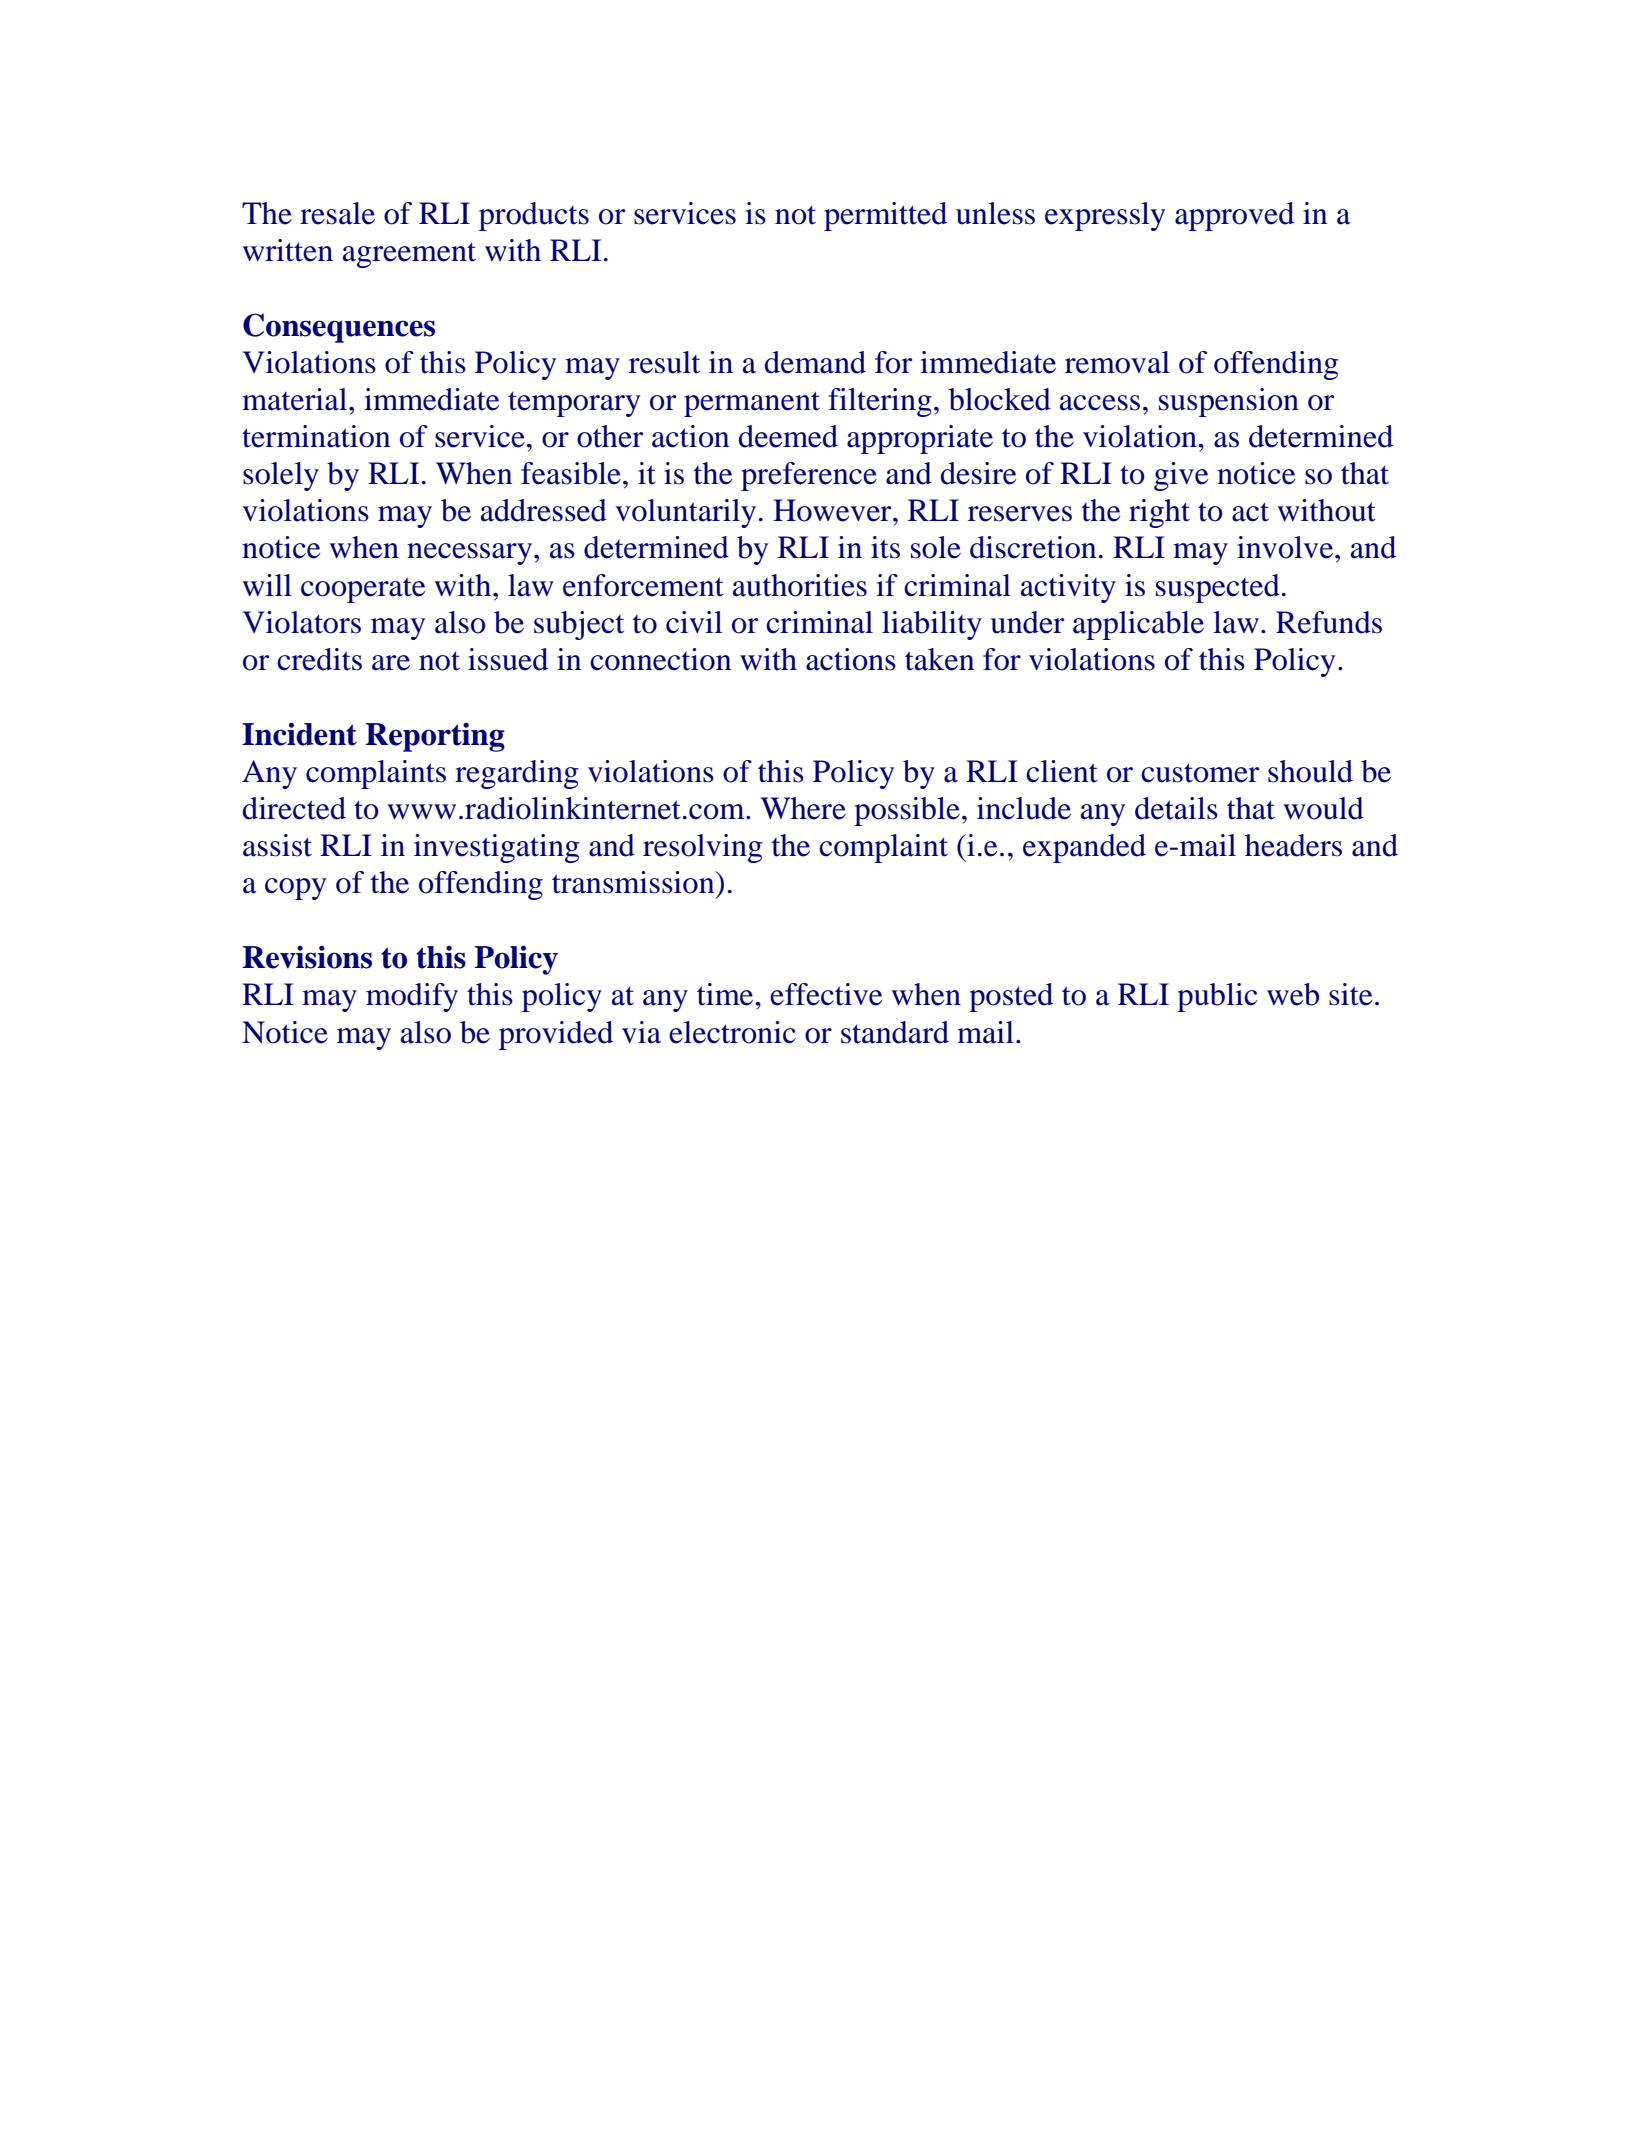 This page has width=1647, height=2132. I want to click on However, so click(833, 510).
